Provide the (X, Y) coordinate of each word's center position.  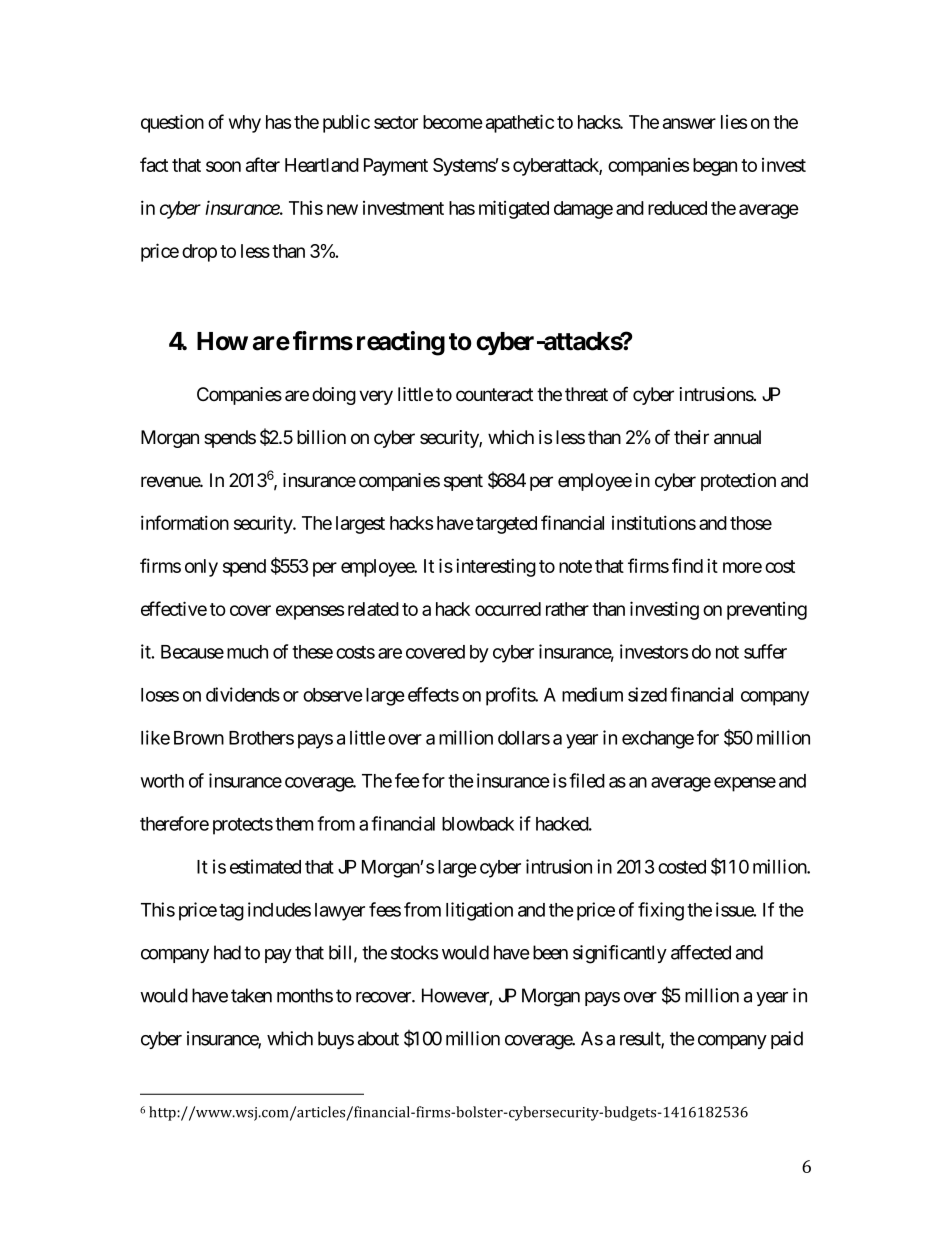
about (378, 1038)
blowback (478, 824)
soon (223, 166)
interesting (496, 567)
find (687, 565)
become (453, 122)
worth (162, 781)
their (691, 437)
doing (334, 396)
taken (251, 995)
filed (587, 780)
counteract (494, 395)
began (715, 167)
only (201, 568)
